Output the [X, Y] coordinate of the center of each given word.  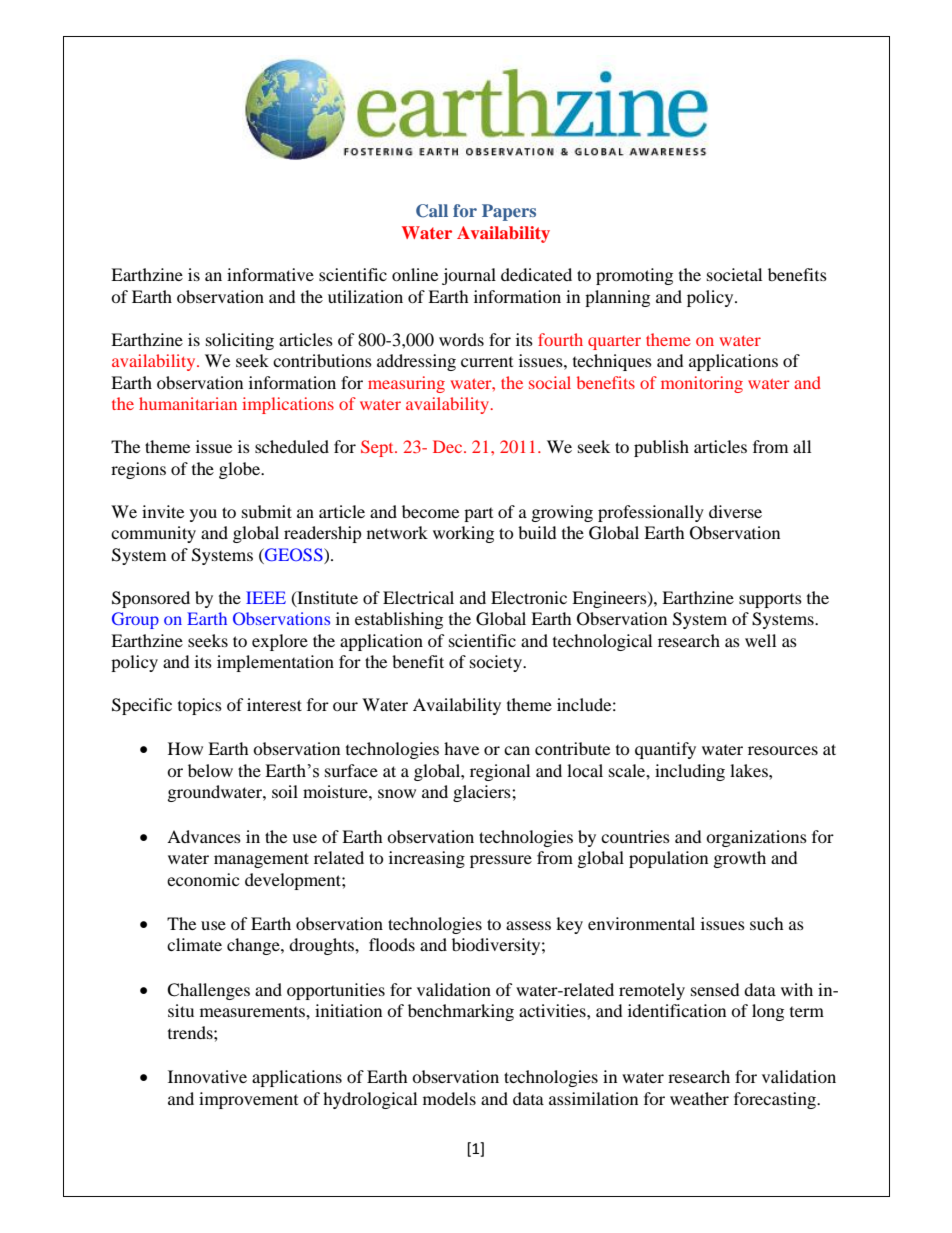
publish [661, 448]
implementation [275, 663]
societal [734, 274]
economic [203, 879]
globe [241, 470]
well [760, 640]
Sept [378, 448]
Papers [509, 212]
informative [270, 274]
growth [740, 859]
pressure [501, 861]
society [497, 663]
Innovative [207, 1076]
